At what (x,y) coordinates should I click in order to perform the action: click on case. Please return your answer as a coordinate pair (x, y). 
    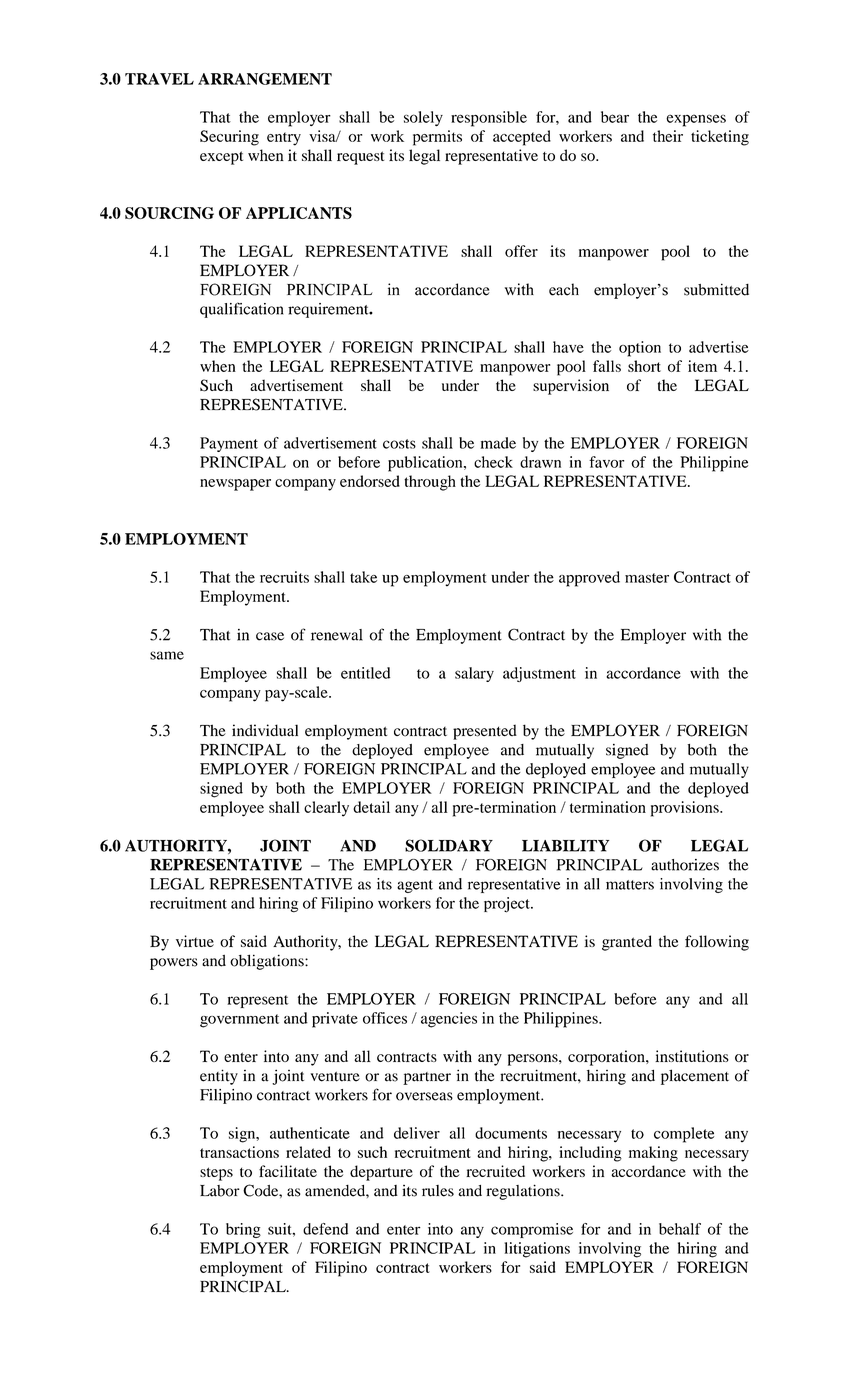
    Looking at the image, I should click on (270, 636).
